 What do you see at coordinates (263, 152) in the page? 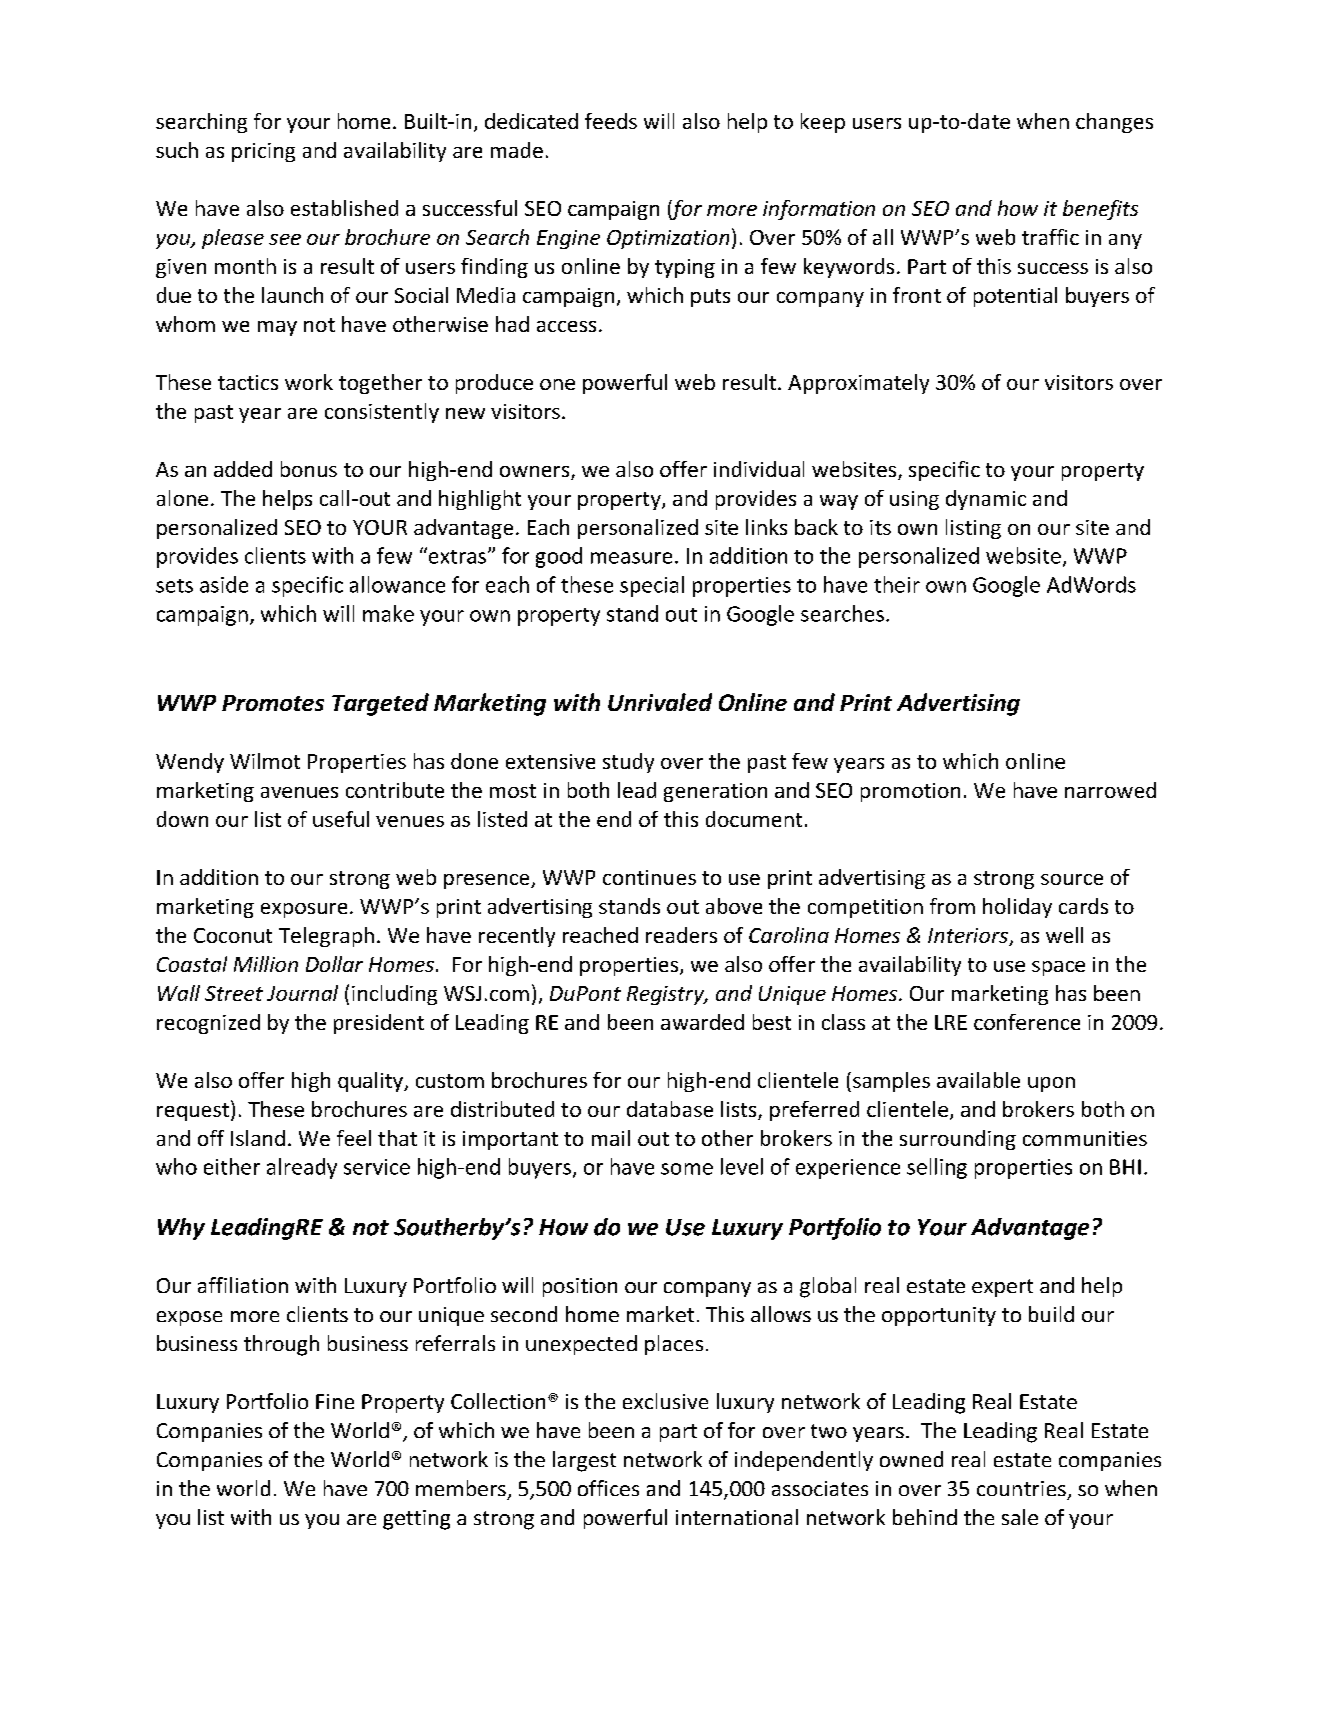
I see `pricing` at bounding box center [263, 152].
